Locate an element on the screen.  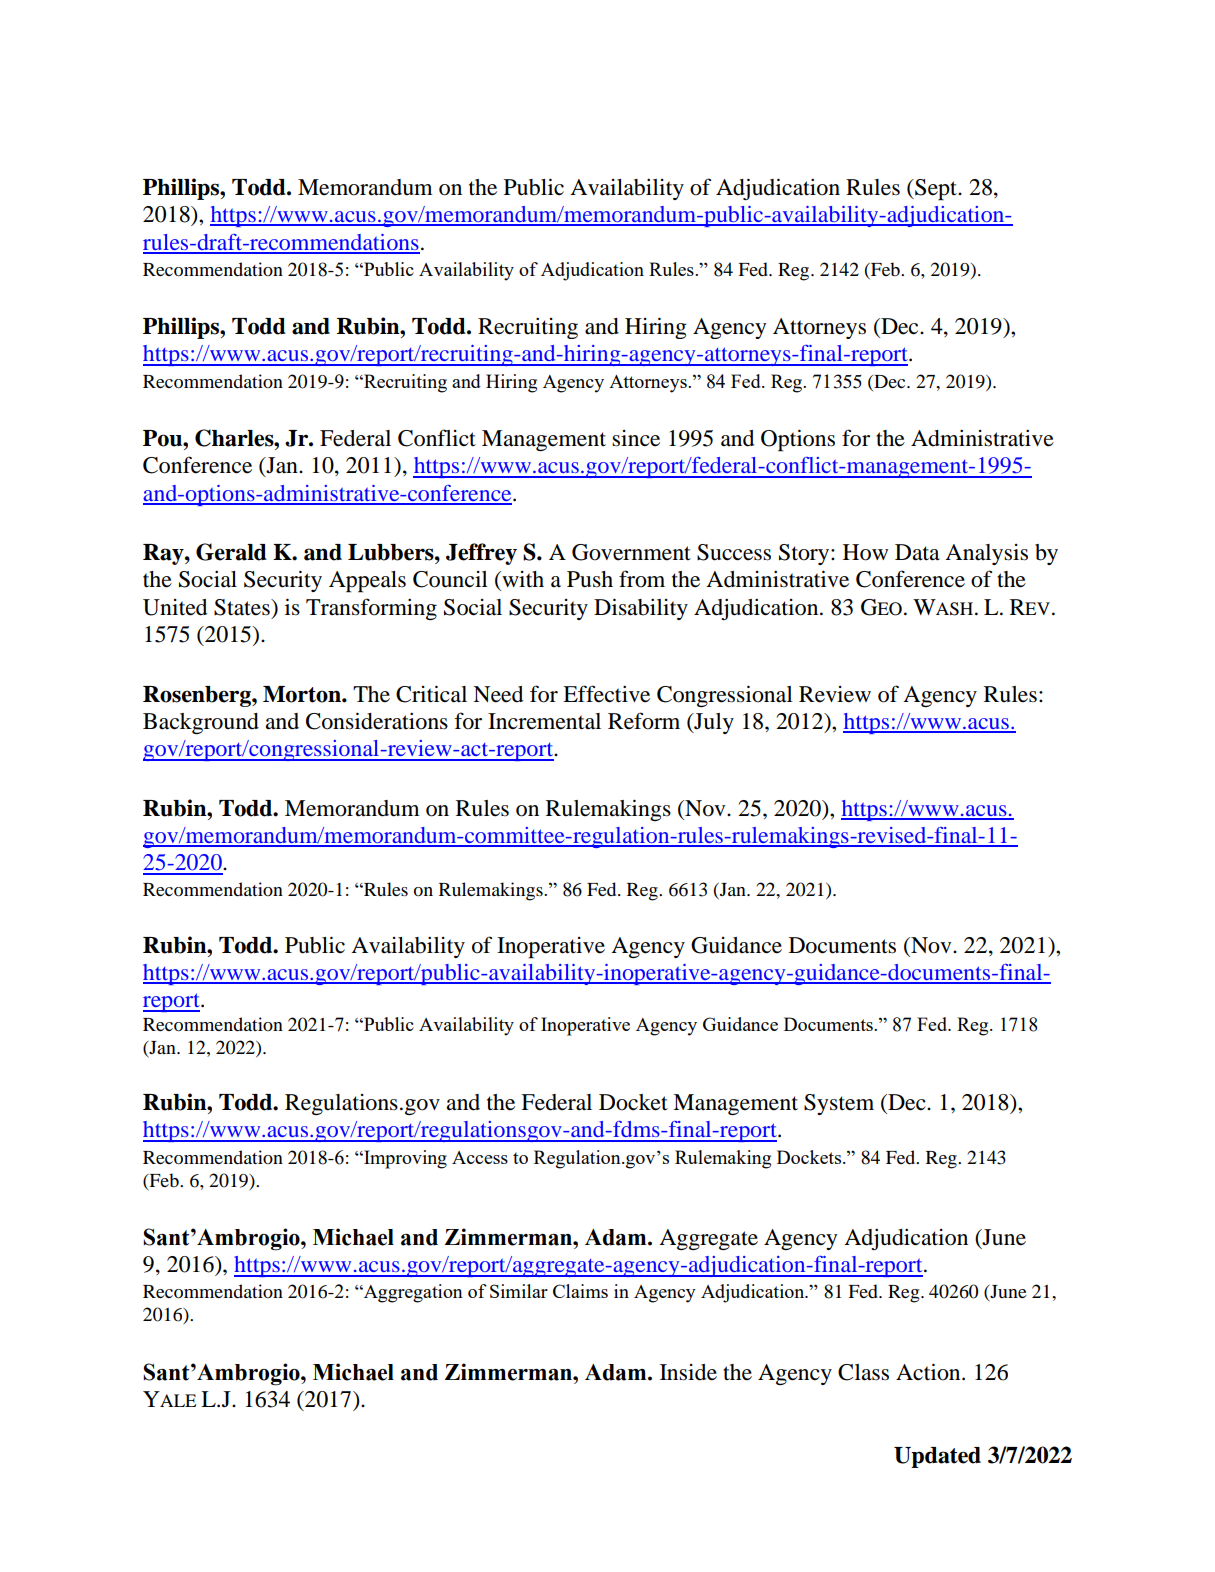
Access is located at coordinates (480, 1157).
